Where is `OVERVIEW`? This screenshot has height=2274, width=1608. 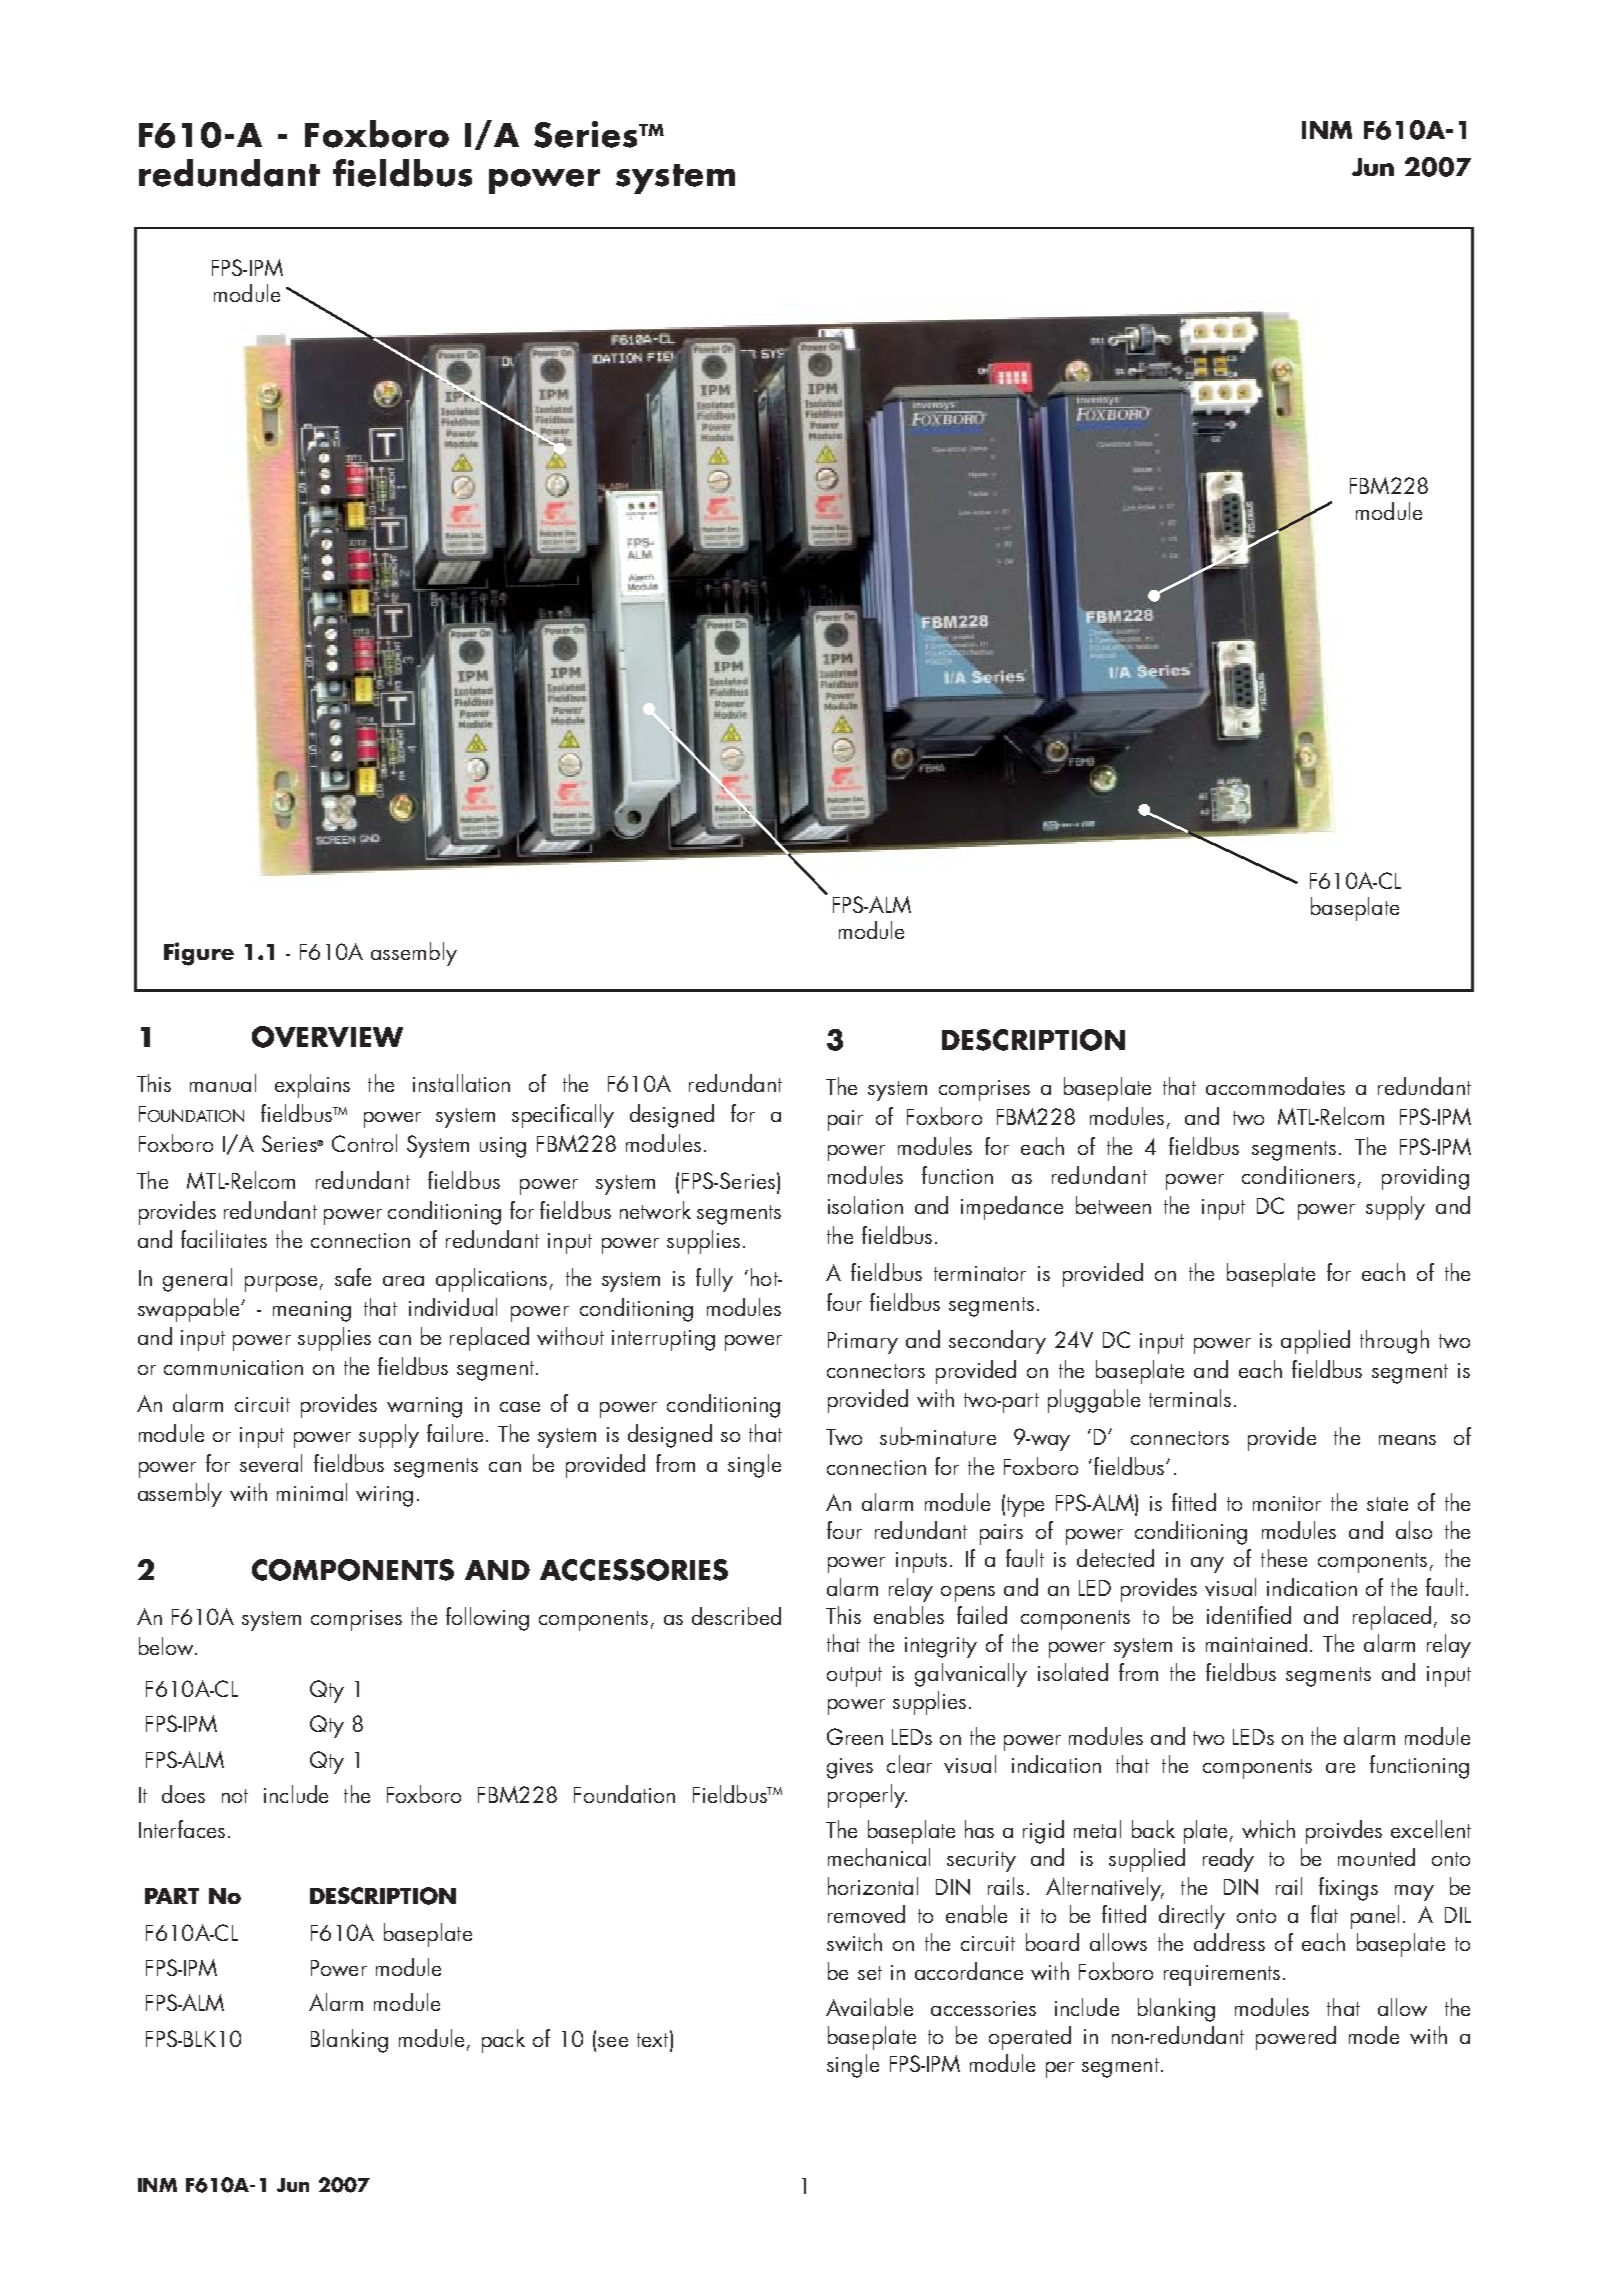 OVERVIEW is located at coordinates (327, 1037).
